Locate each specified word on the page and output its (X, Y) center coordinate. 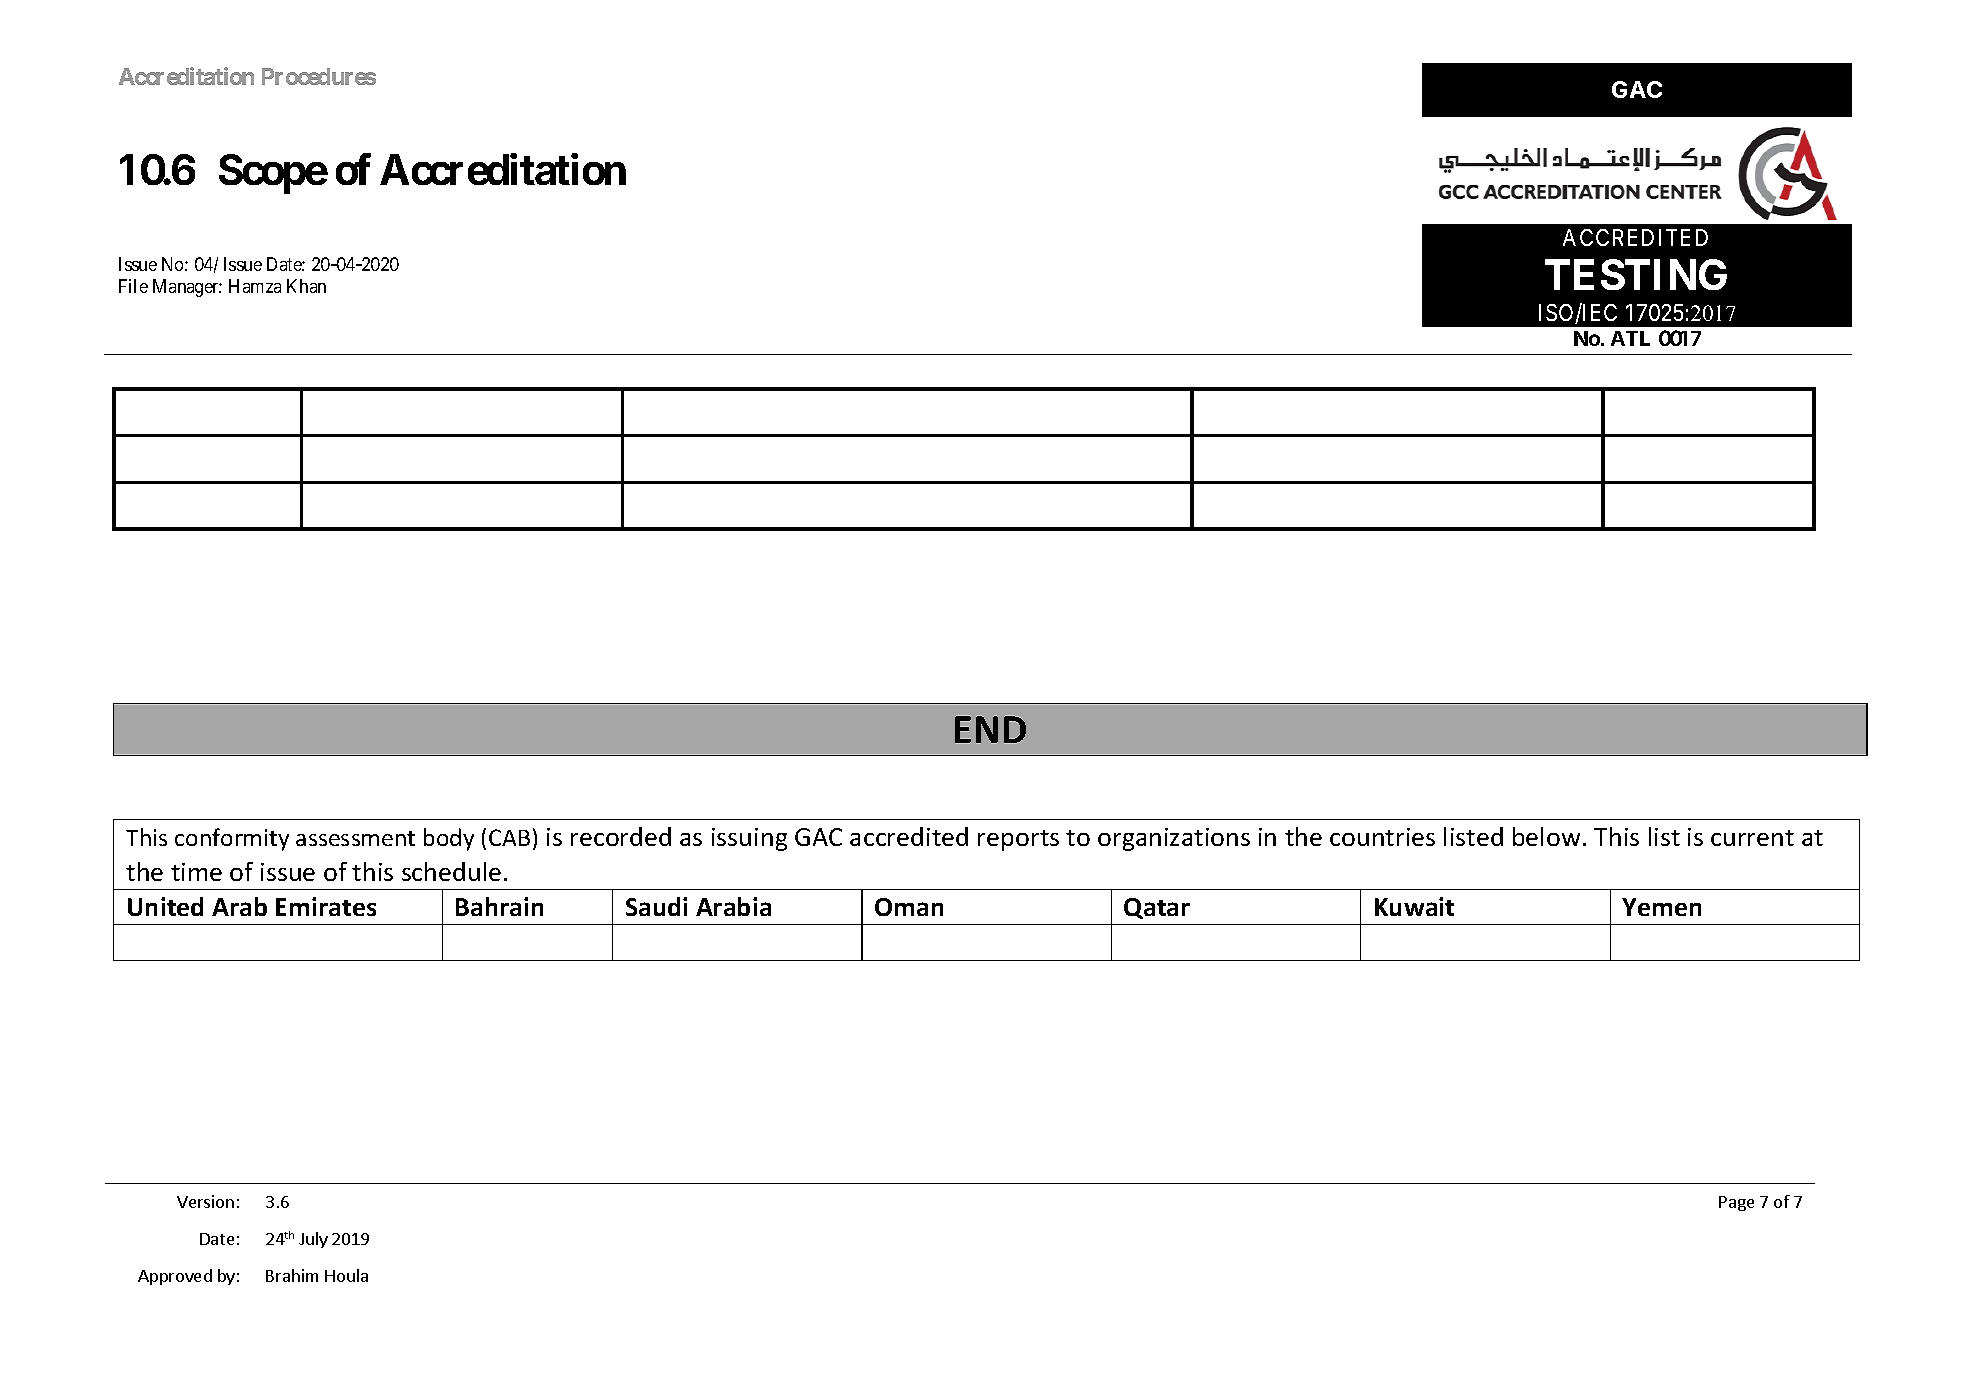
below (1546, 836)
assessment (355, 838)
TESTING (1636, 274)
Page (1736, 1203)
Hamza (255, 286)
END (990, 729)
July (313, 1240)
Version (205, 1201)
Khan (306, 286)
